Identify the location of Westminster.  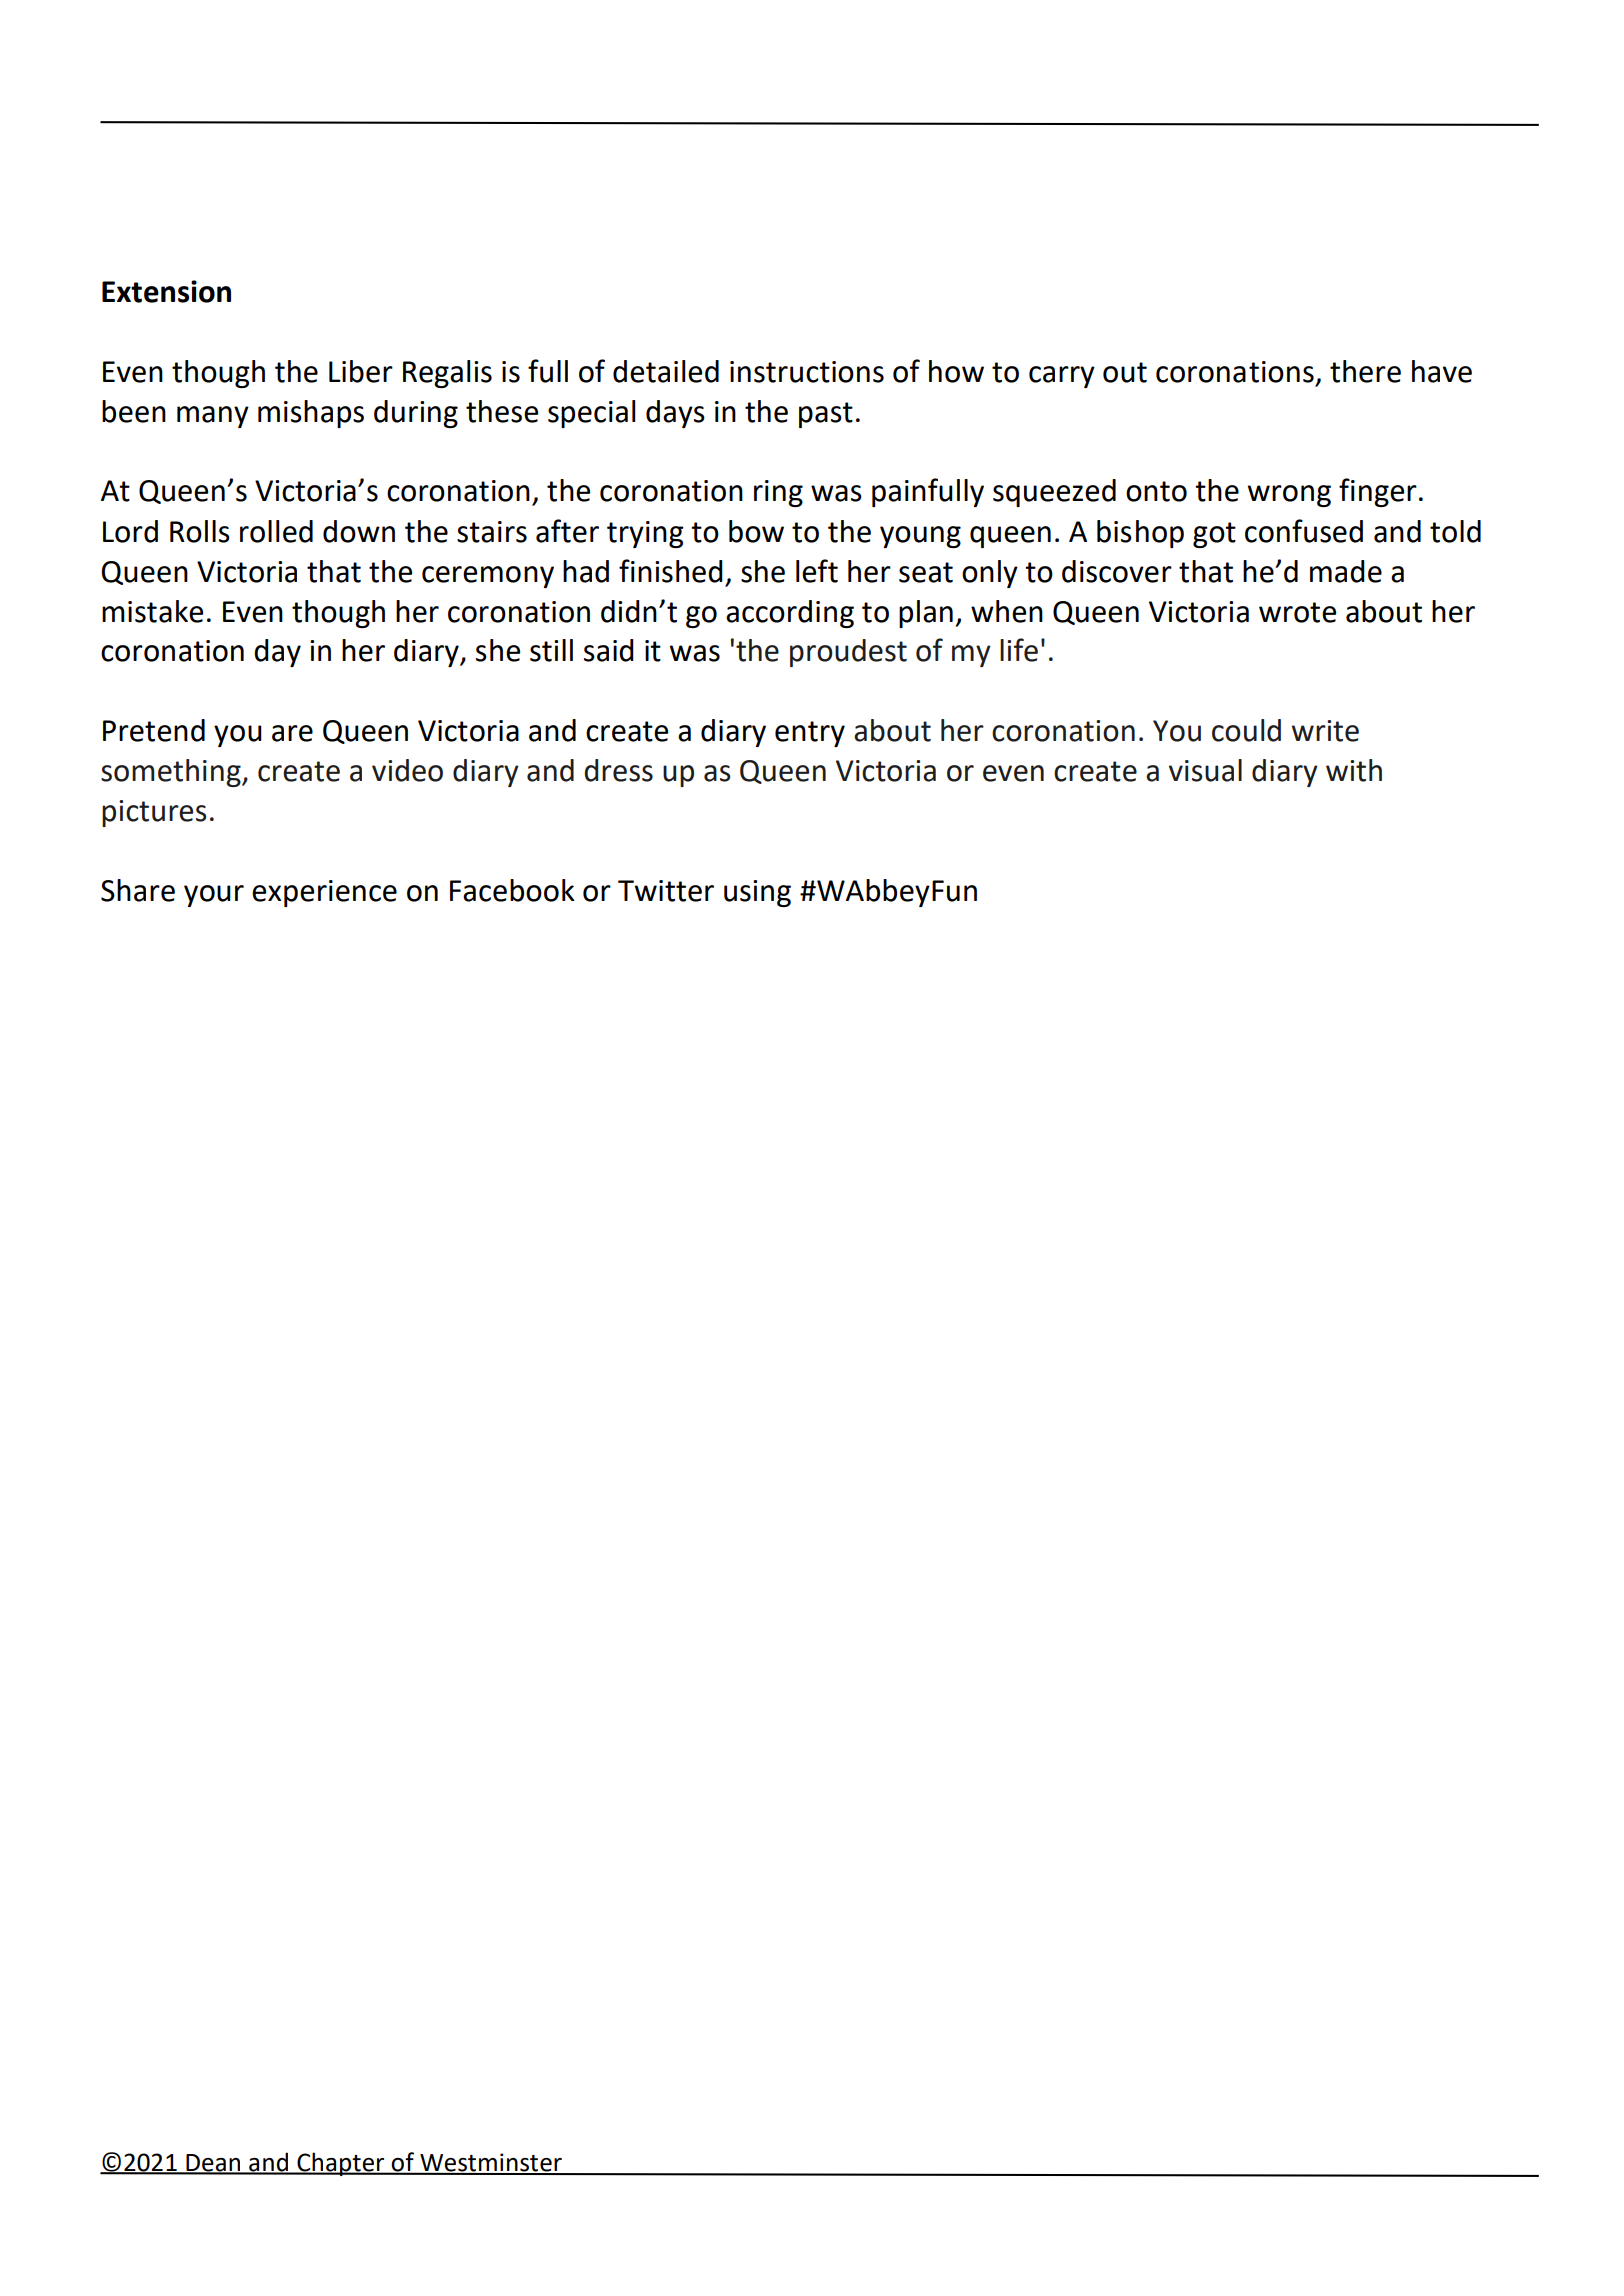
(491, 2163).
